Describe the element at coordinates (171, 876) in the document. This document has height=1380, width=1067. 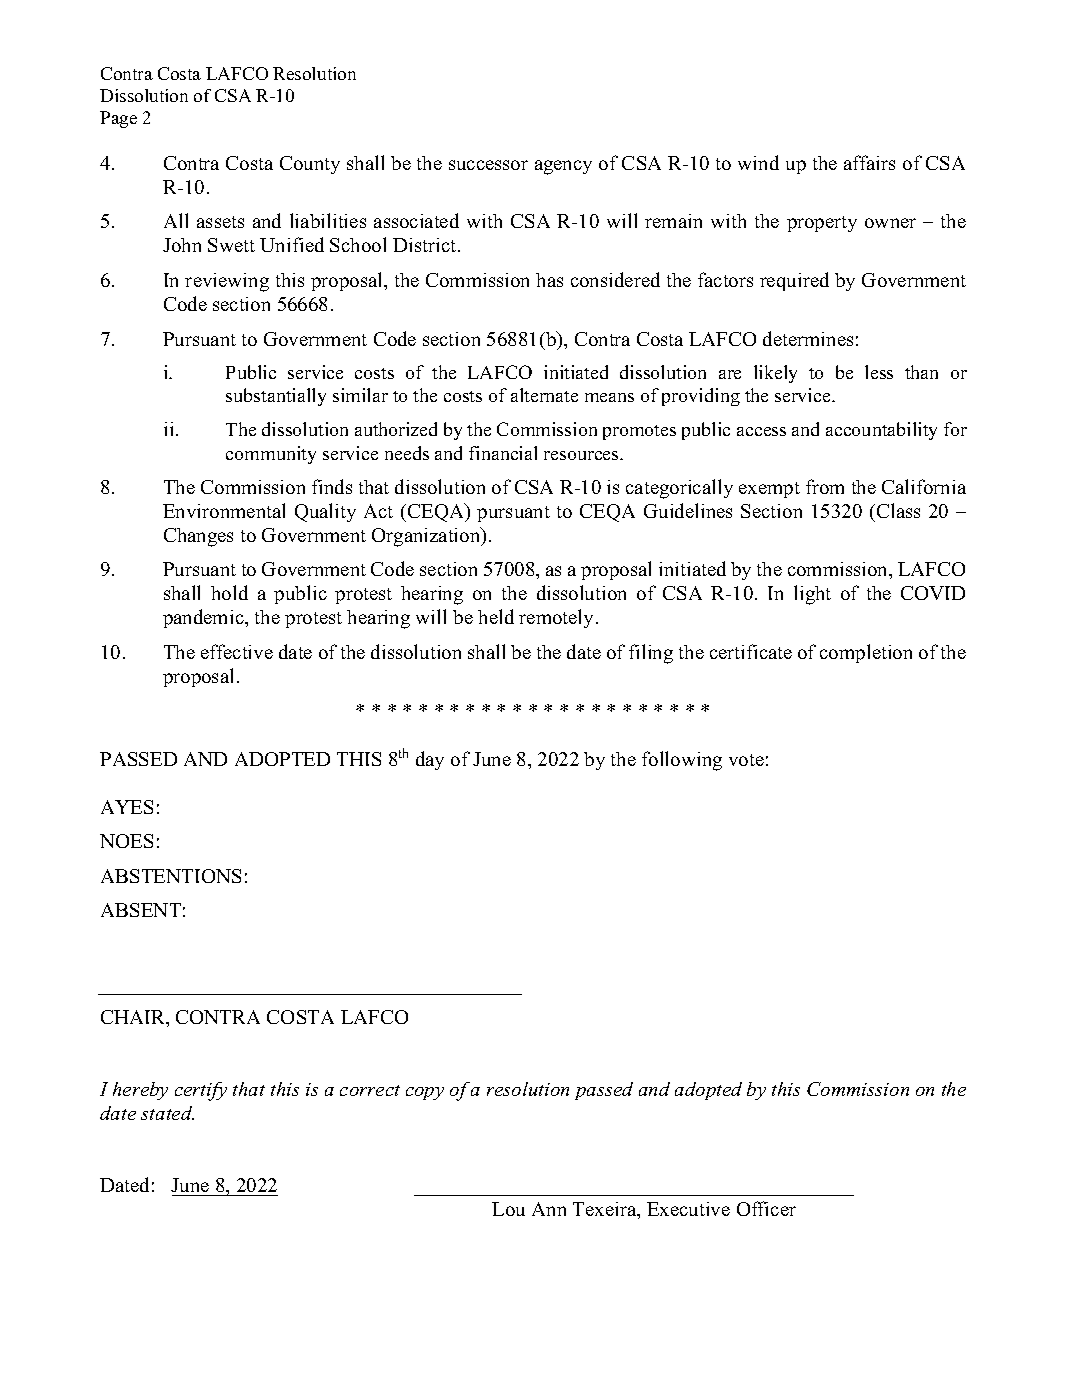
I see `ABSTENTIONS` at that location.
